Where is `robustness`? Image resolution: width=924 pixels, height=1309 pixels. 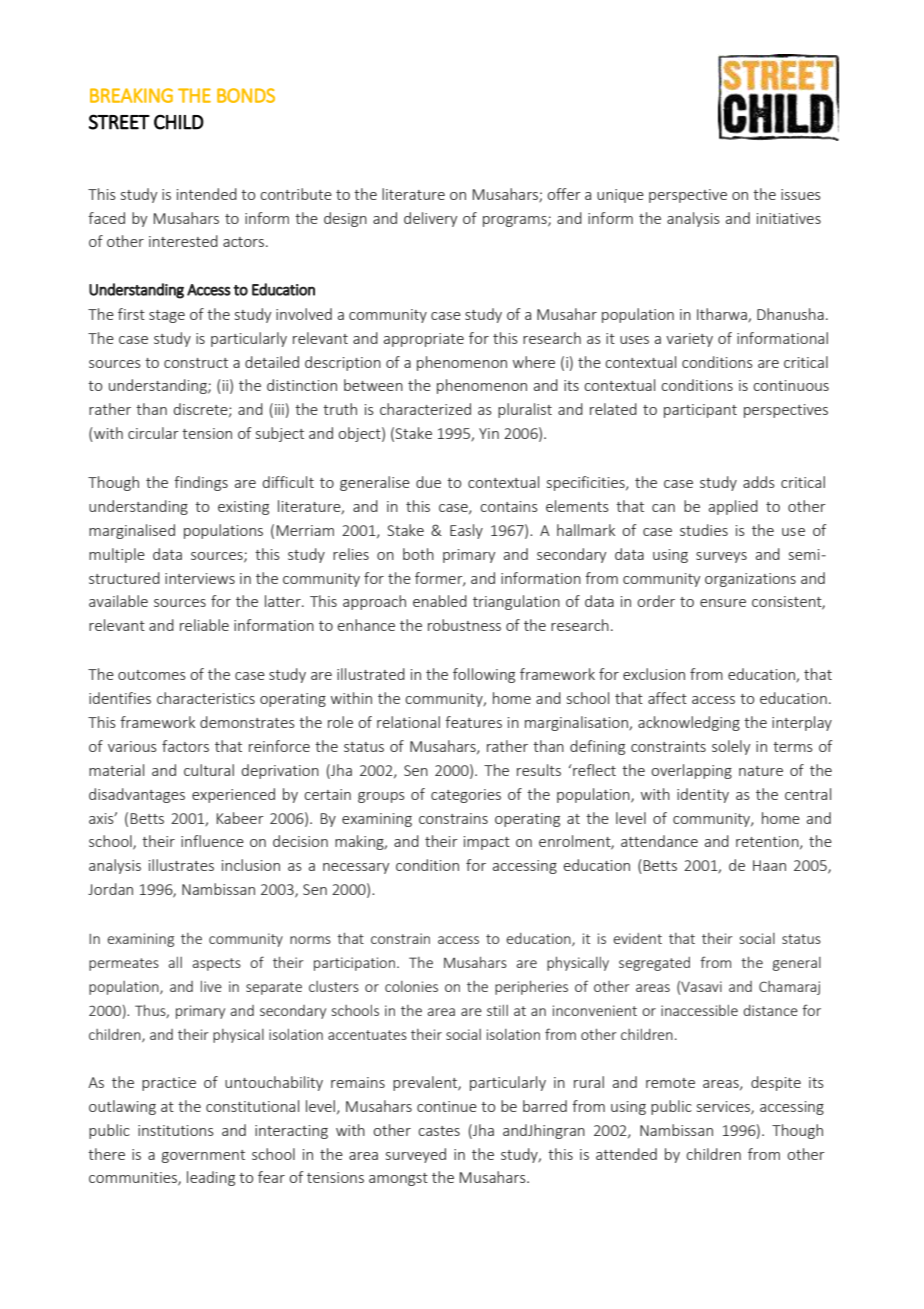 robustness is located at coordinates (464, 625).
